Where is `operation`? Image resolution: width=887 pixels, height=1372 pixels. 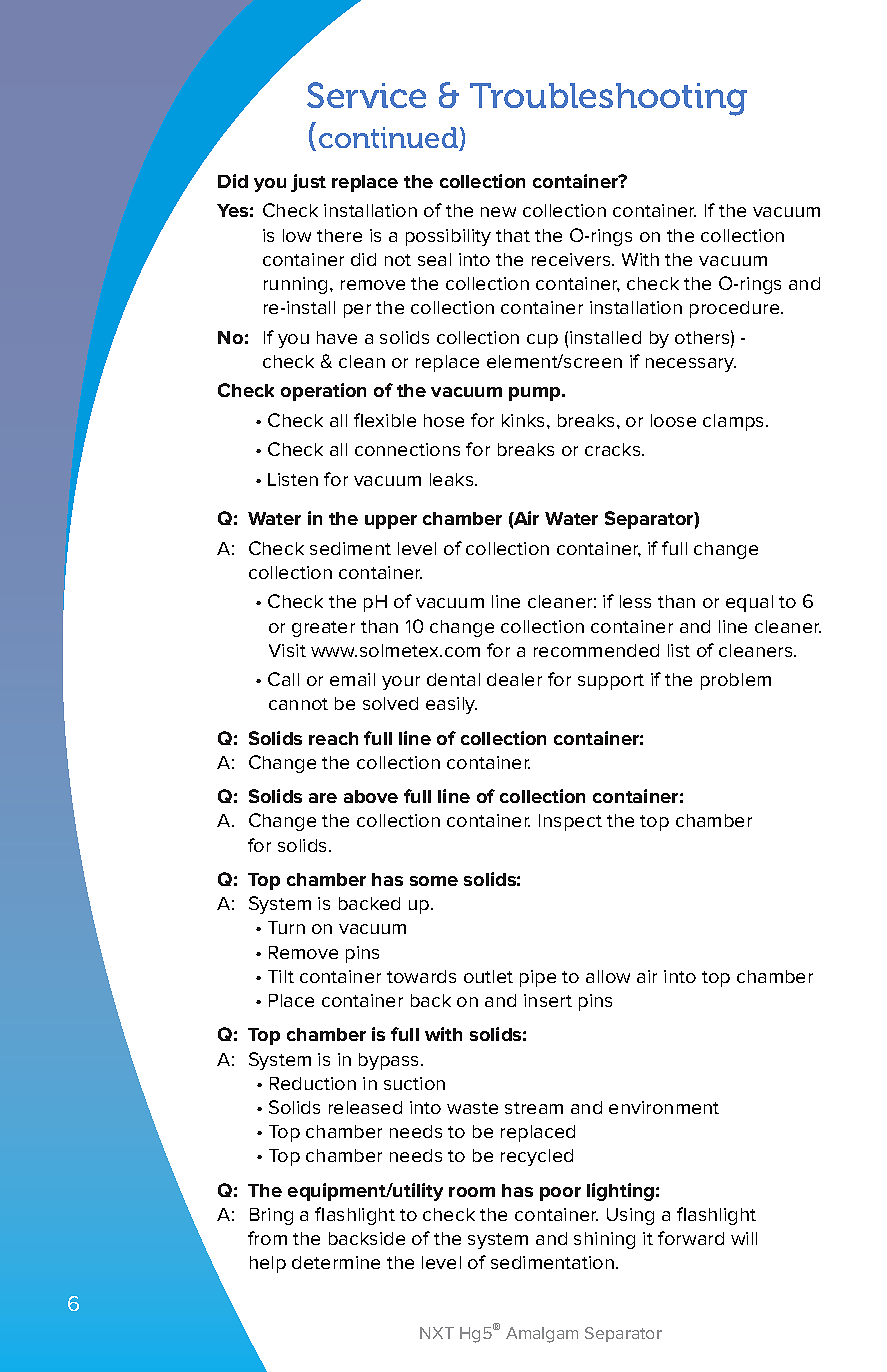 operation is located at coordinates (323, 392).
